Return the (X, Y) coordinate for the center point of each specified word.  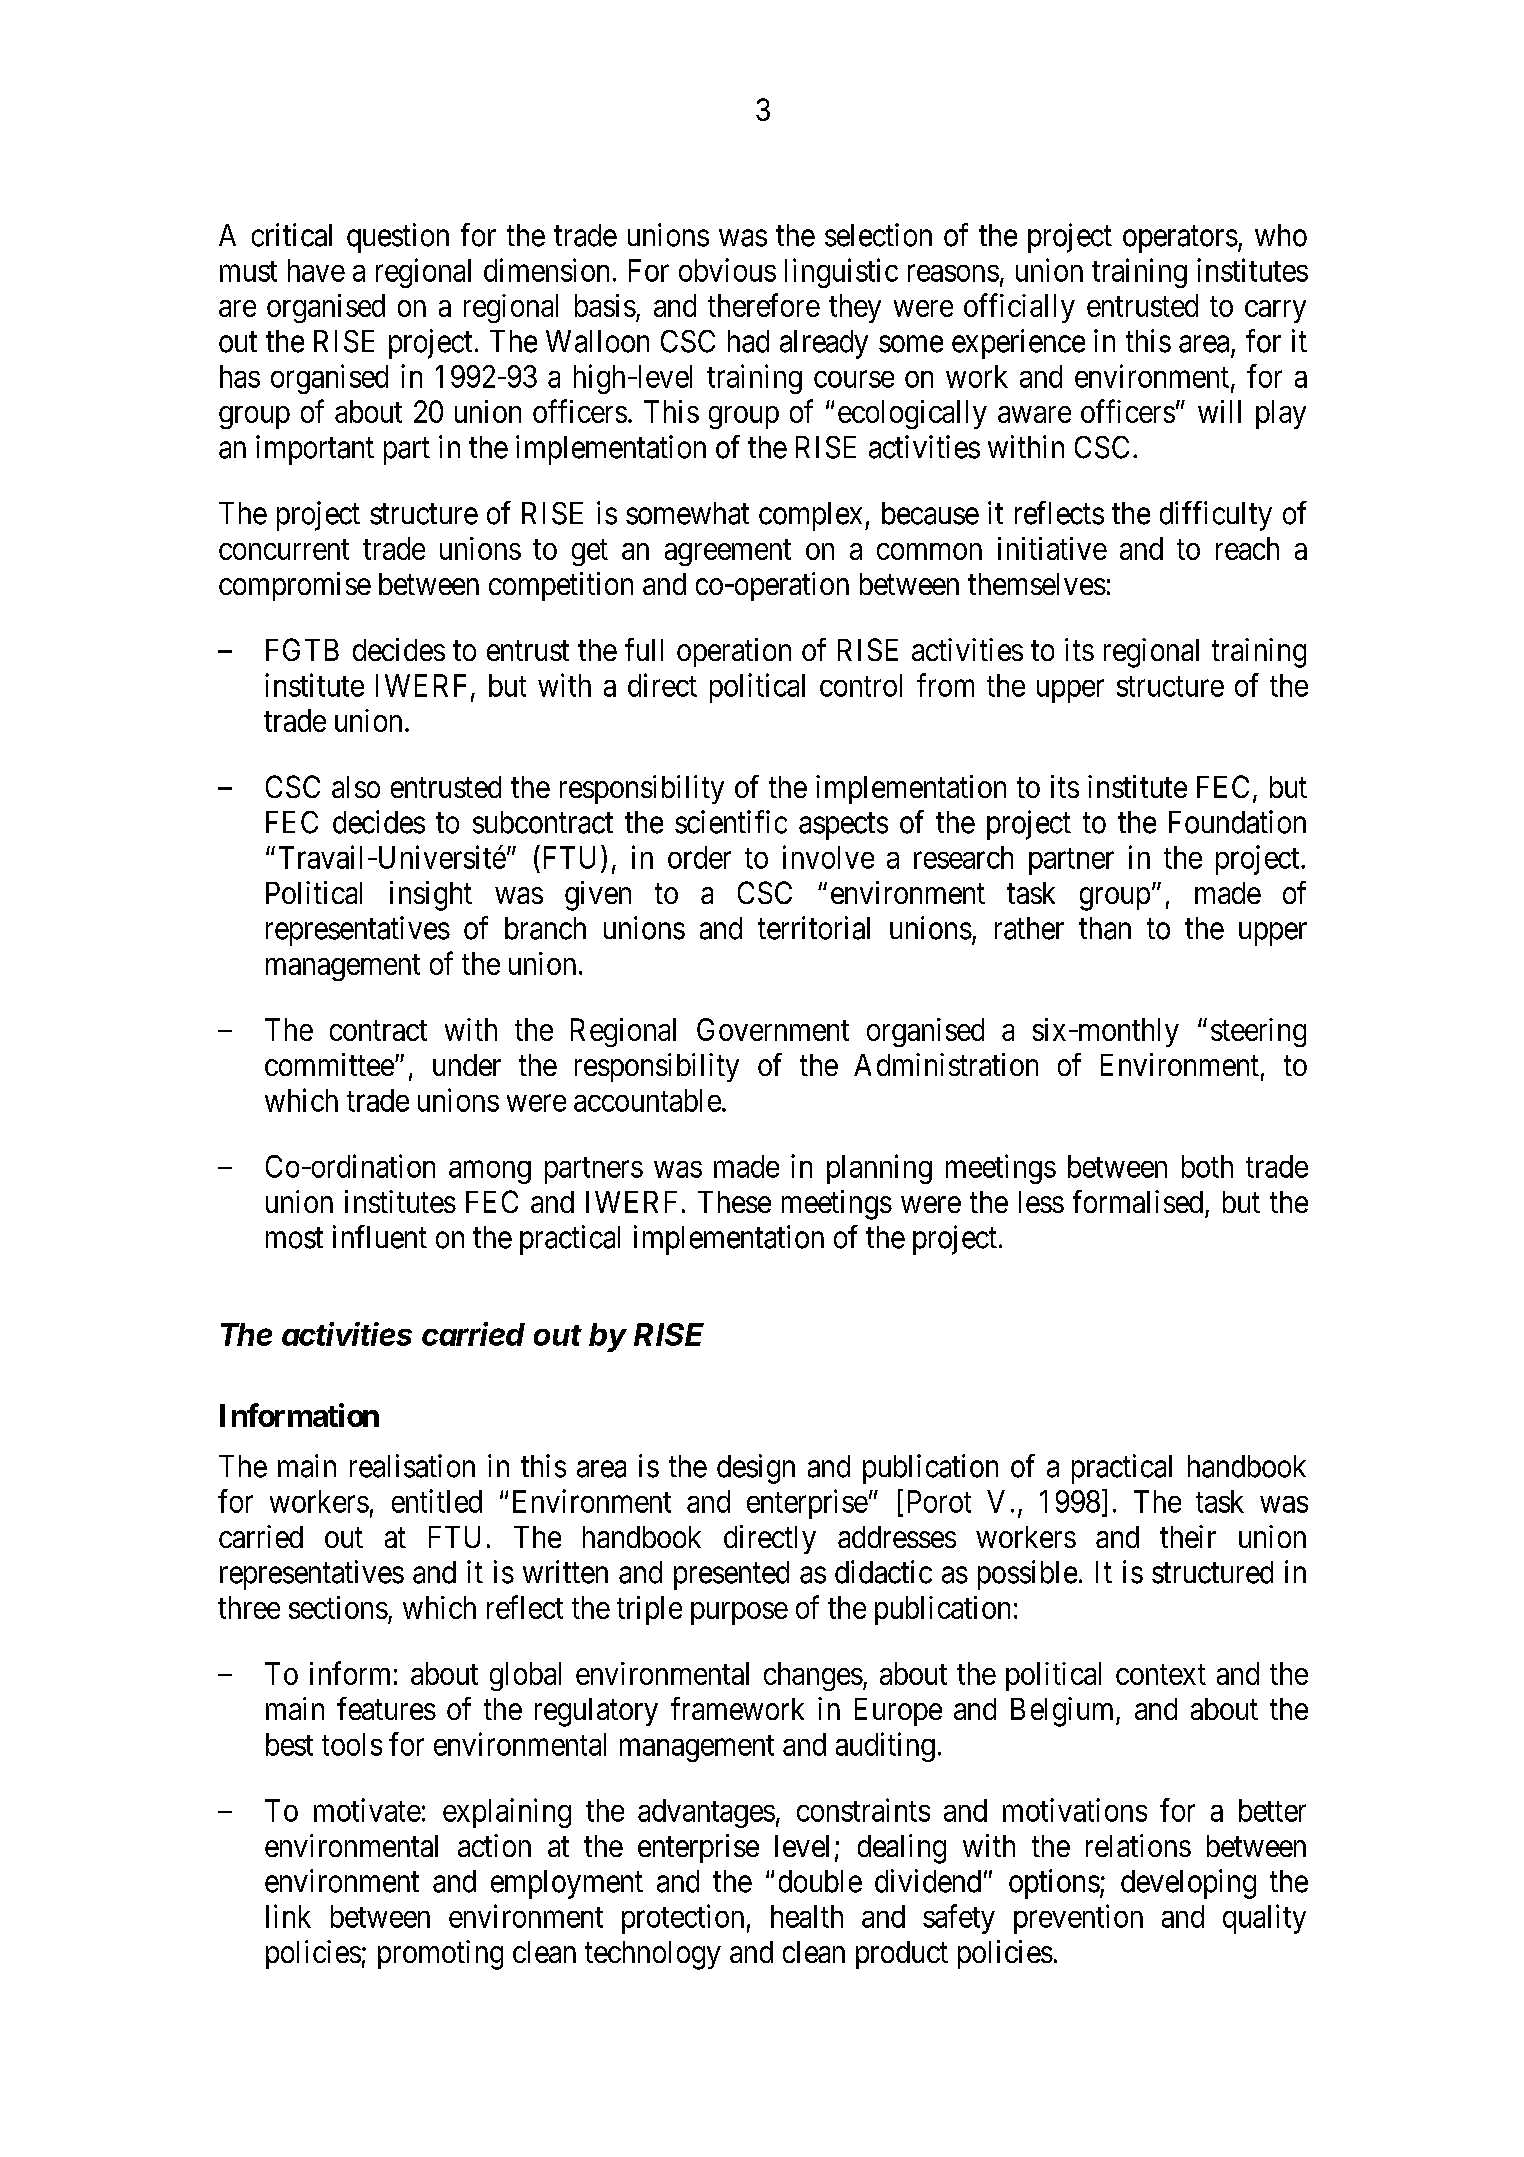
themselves (1037, 584)
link (288, 1916)
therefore (764, 305)
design (756, 1469)
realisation (412, 1466)
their (1188, 1536)
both (1207, 1166)
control (861, 685)
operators (1180, 239)
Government (773, 1029)
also (356, 787)
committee (329, 1064)
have (316, 270)
